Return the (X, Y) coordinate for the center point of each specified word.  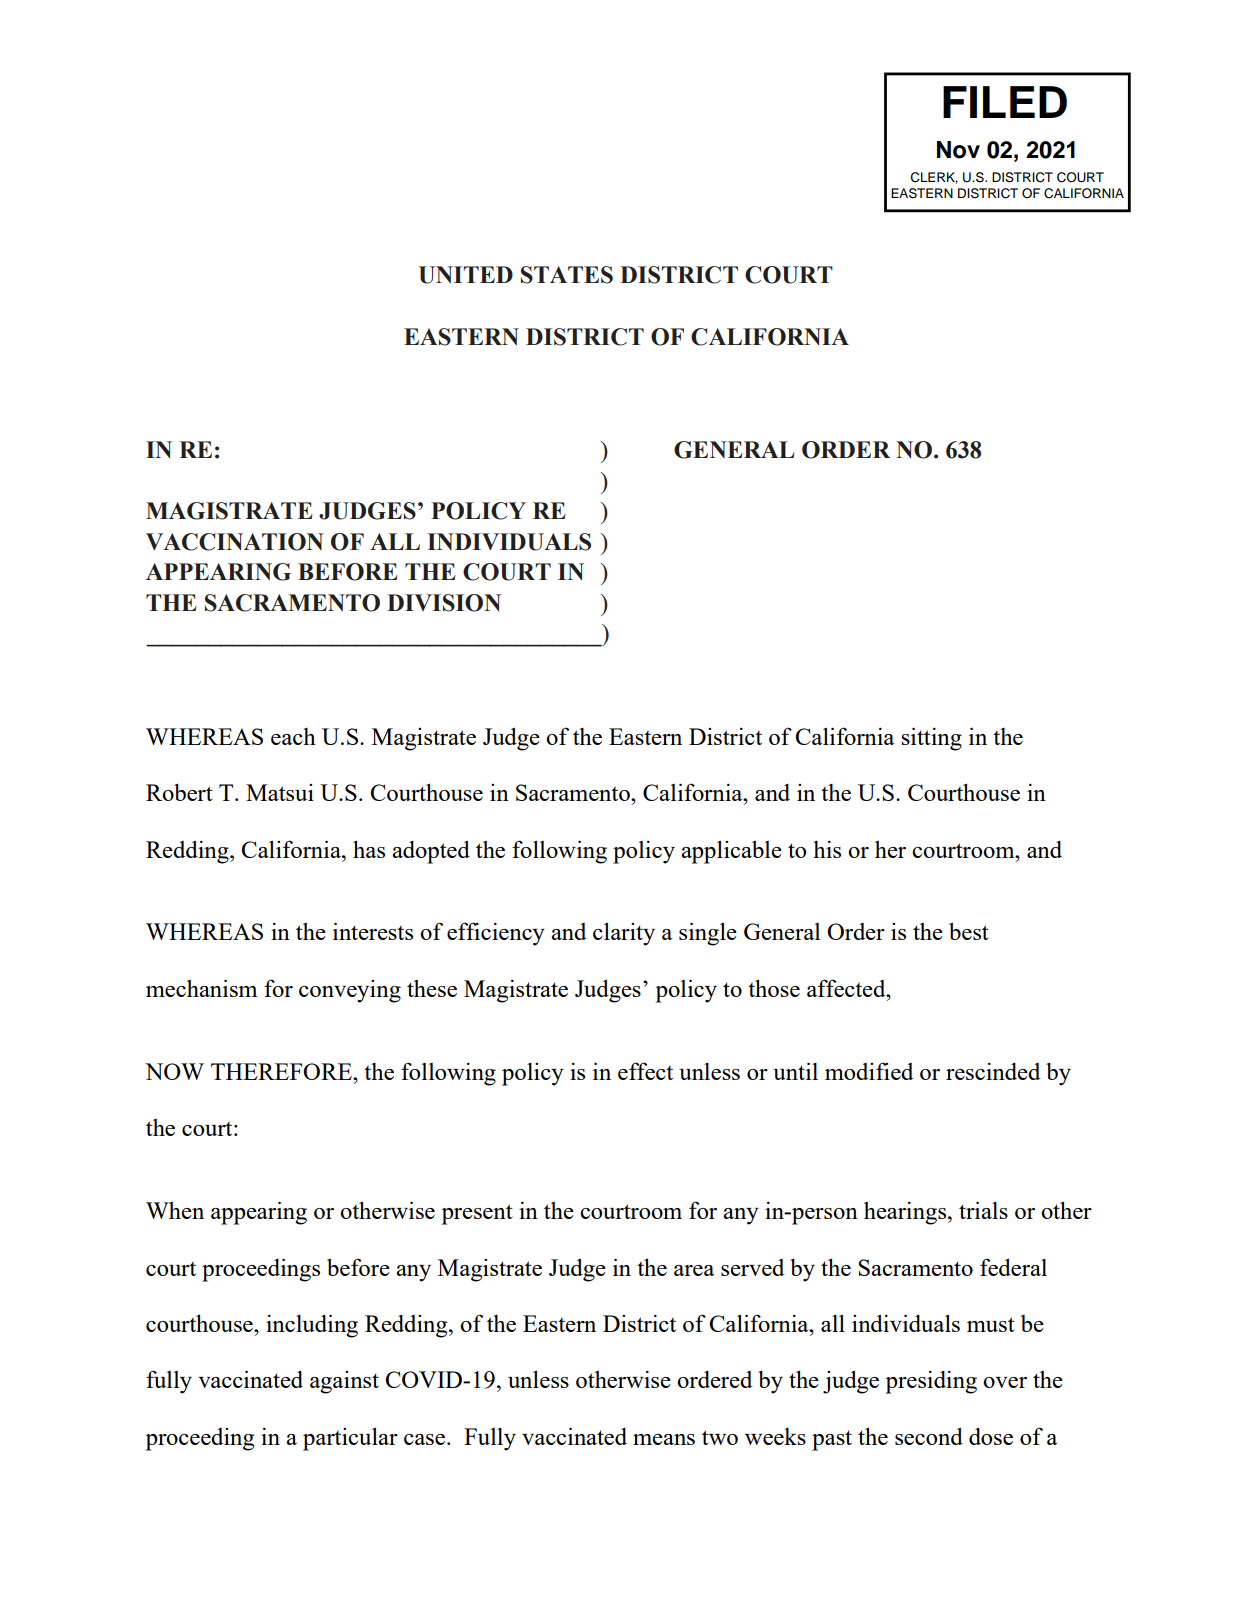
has (369, 849)
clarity (624, 934)
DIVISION (444, 603)
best (969, 931)
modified (869, 1071)
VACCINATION (235, 542)
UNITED (466, 275)
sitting (931, 739)
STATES (567, 275)
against (344, 1382)
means (664, 1439)
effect (645, 1071)
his (827, 849)
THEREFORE (282, 1071)
